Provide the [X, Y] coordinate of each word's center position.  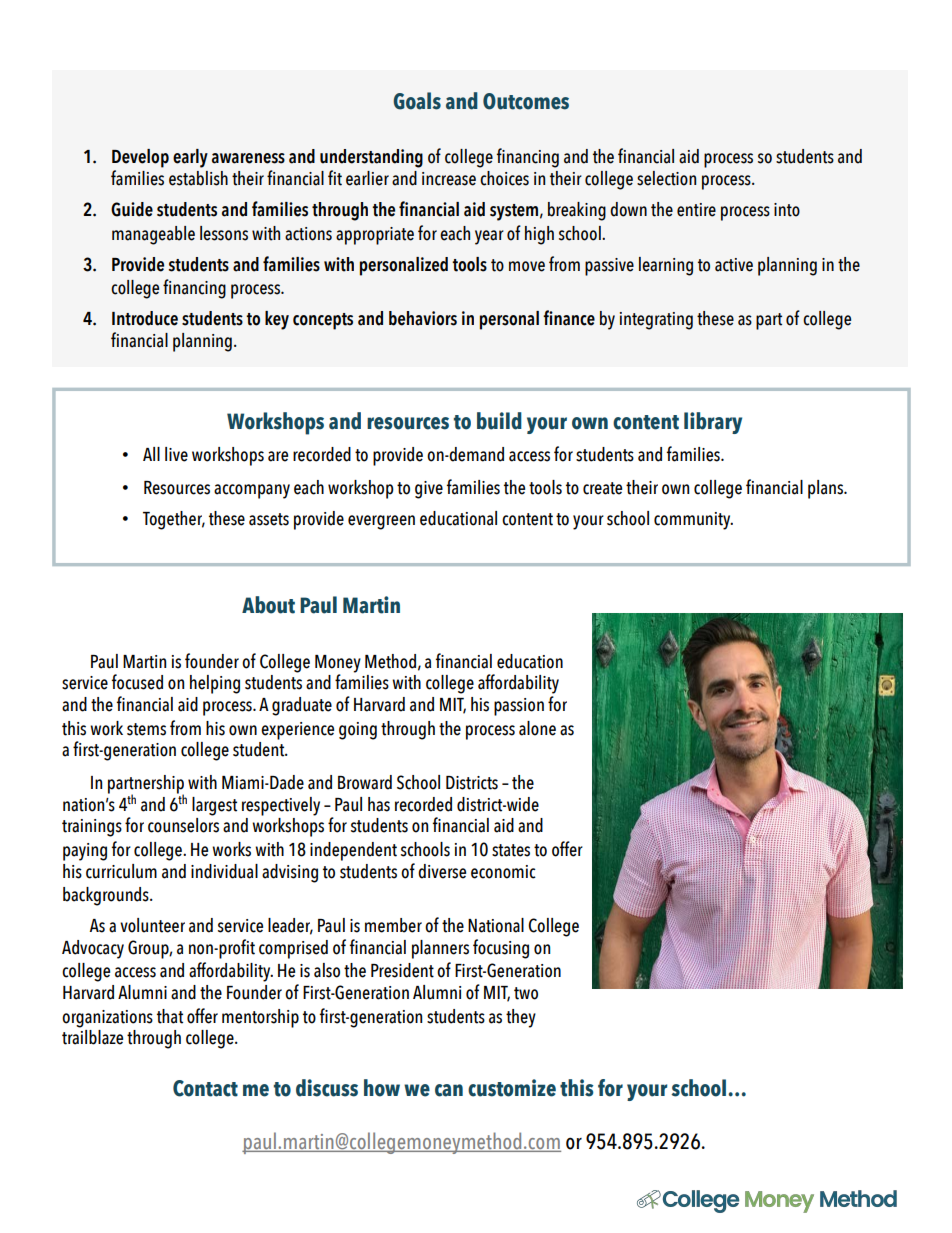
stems [146, 729]
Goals [417, 101]
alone [537, 728]
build [499, 421]
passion [519, 707]
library [713, 423]
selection [666, 178]
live [176, 454]
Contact [205, 1088]
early [190, 158]
